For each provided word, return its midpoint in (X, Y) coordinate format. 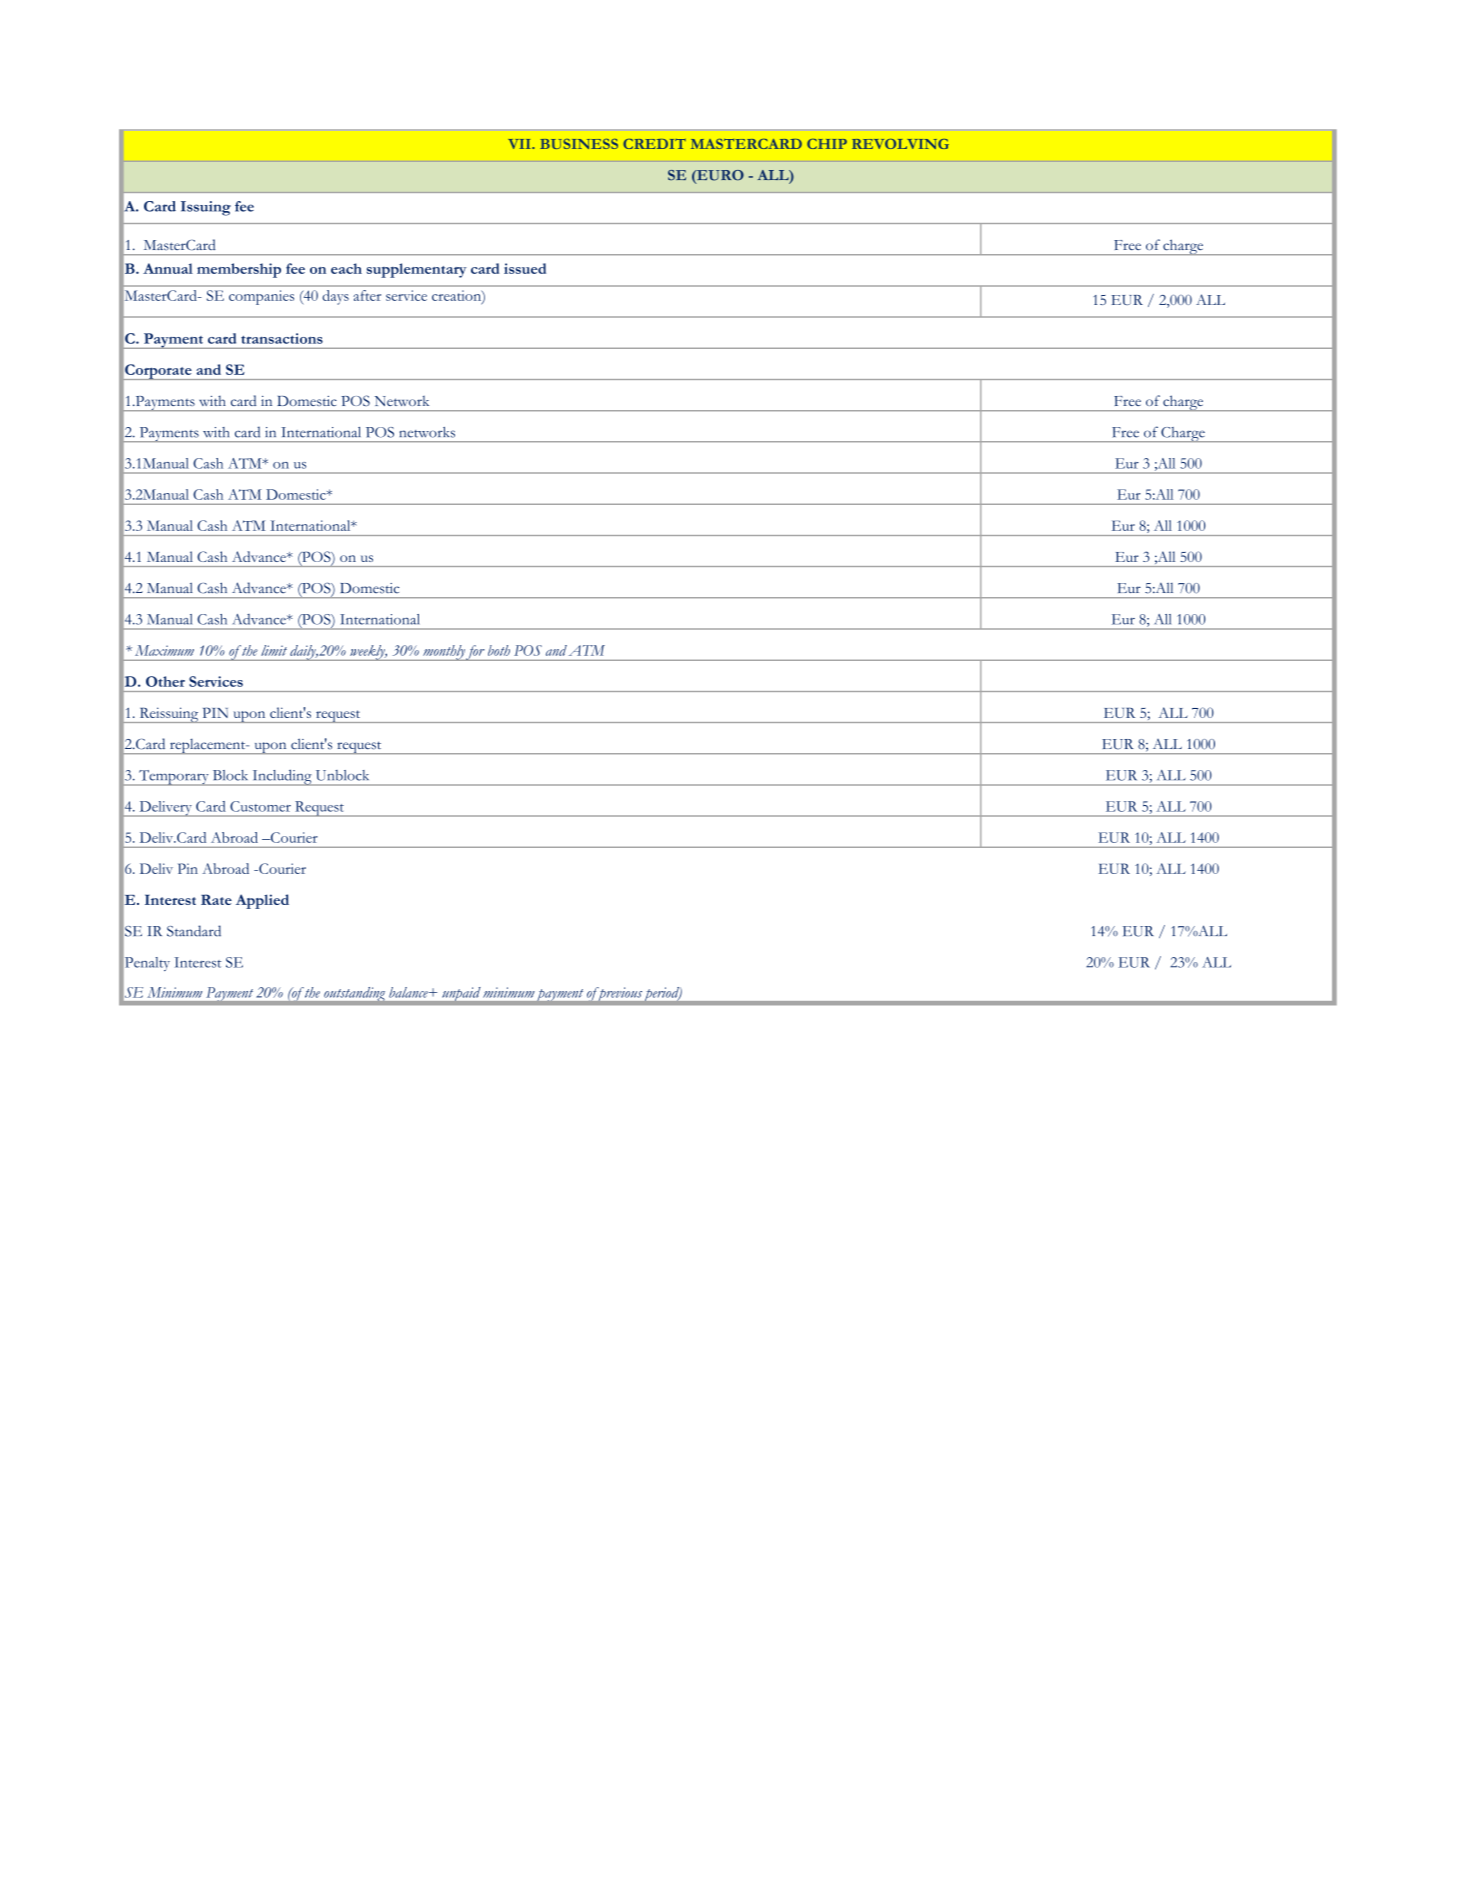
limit (274, 650)
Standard (194, 931)
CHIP (827, 144)
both (499, 650)
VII (520, 144)
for (476, 653)
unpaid (461, 995)
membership (239, 270)
